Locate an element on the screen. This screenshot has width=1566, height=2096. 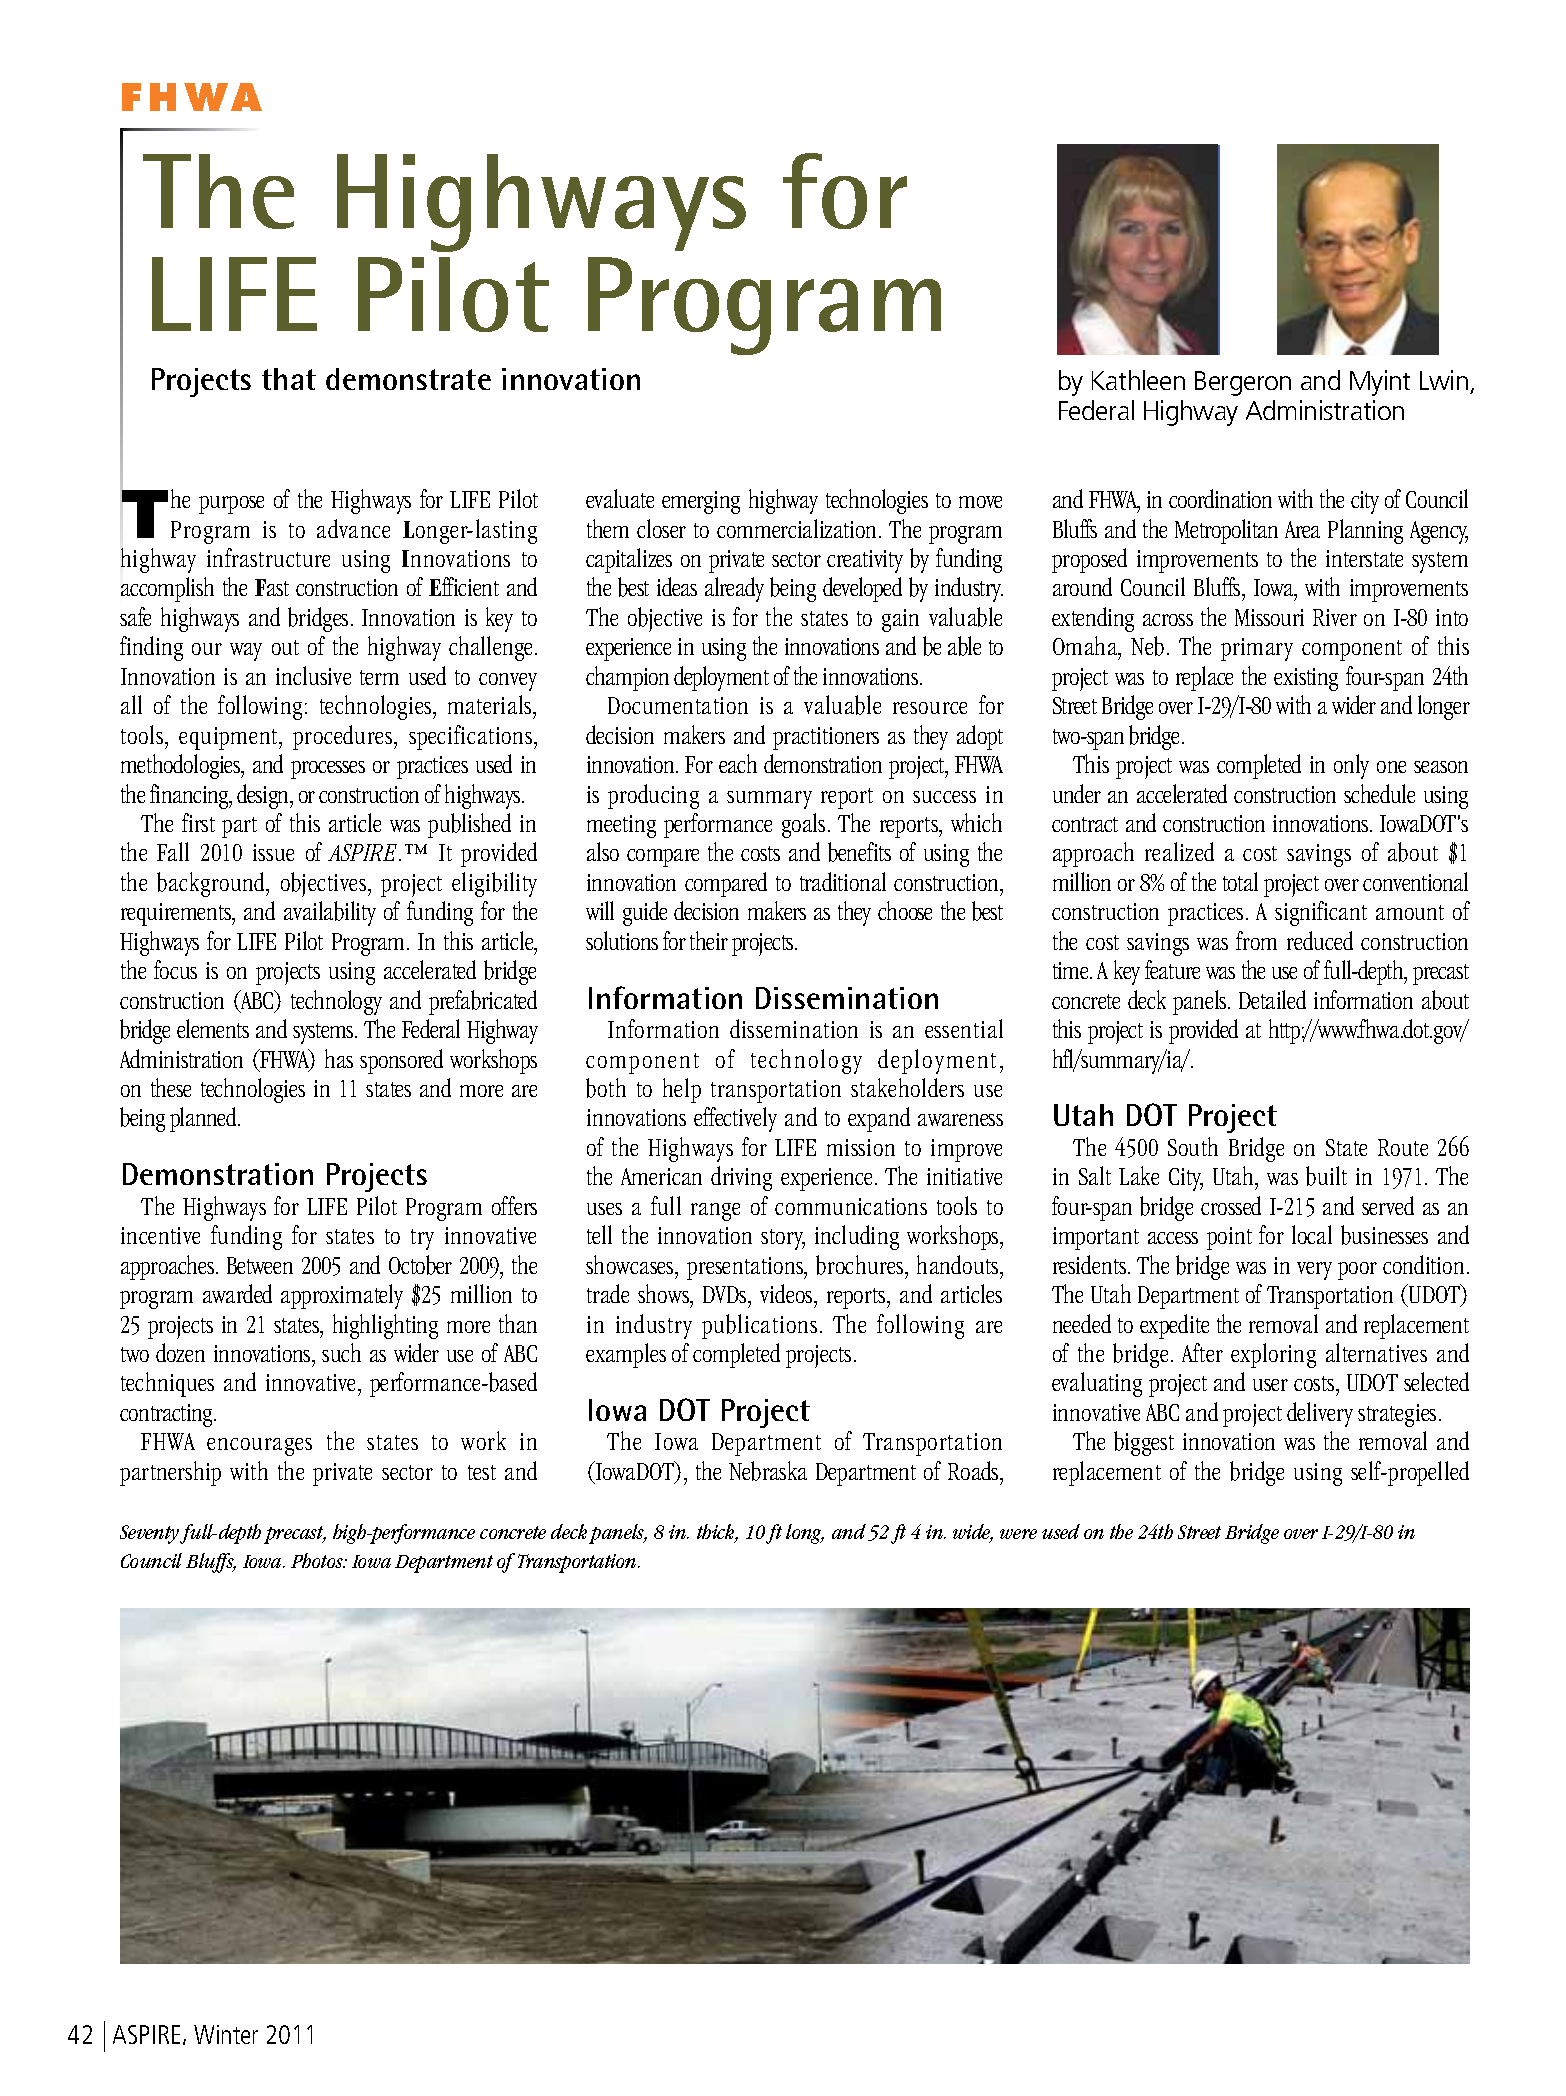
Winter is located at coordinates (226, 2034).
